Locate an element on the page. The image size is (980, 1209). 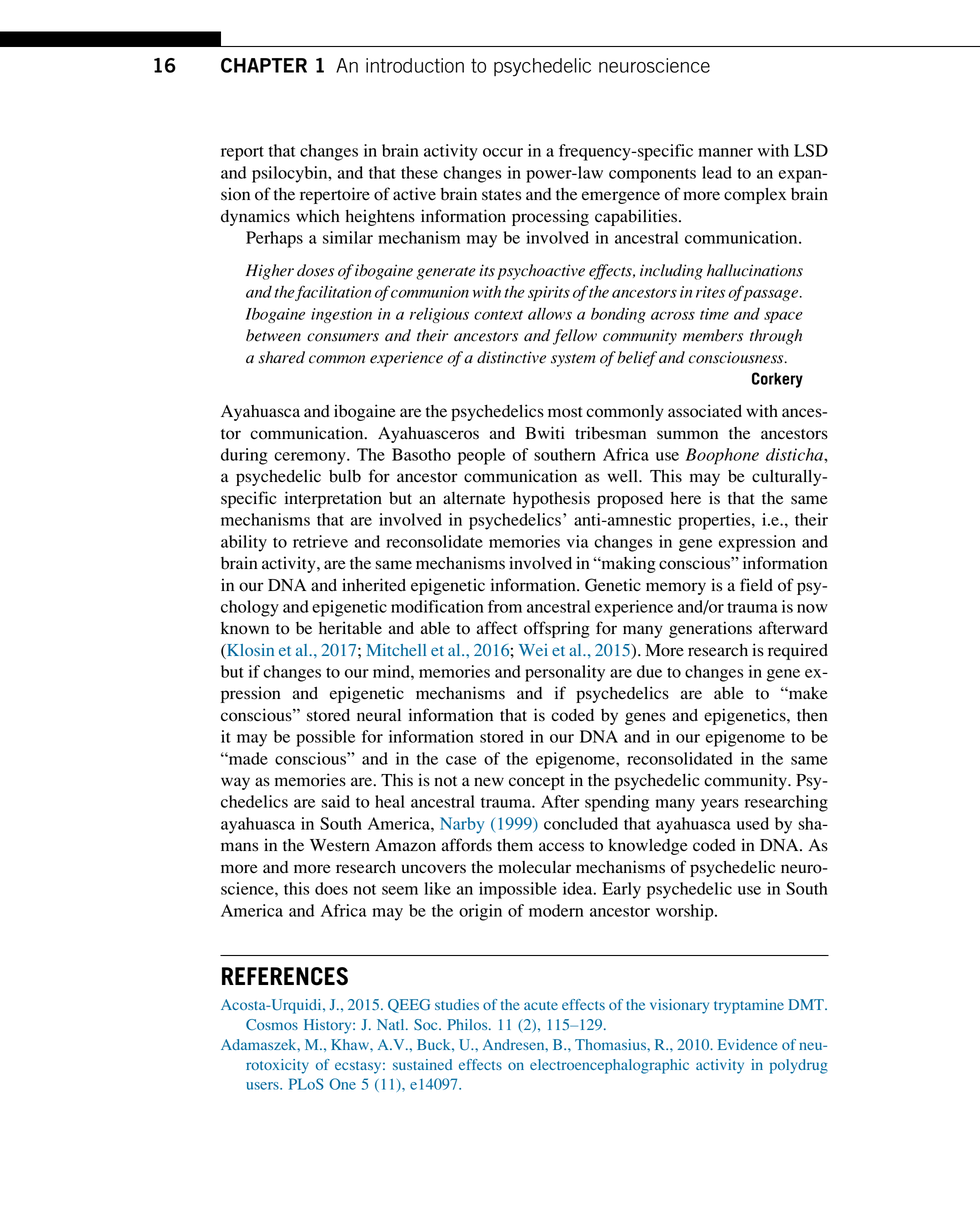
ceremony is located at coordinates (311, 458).
